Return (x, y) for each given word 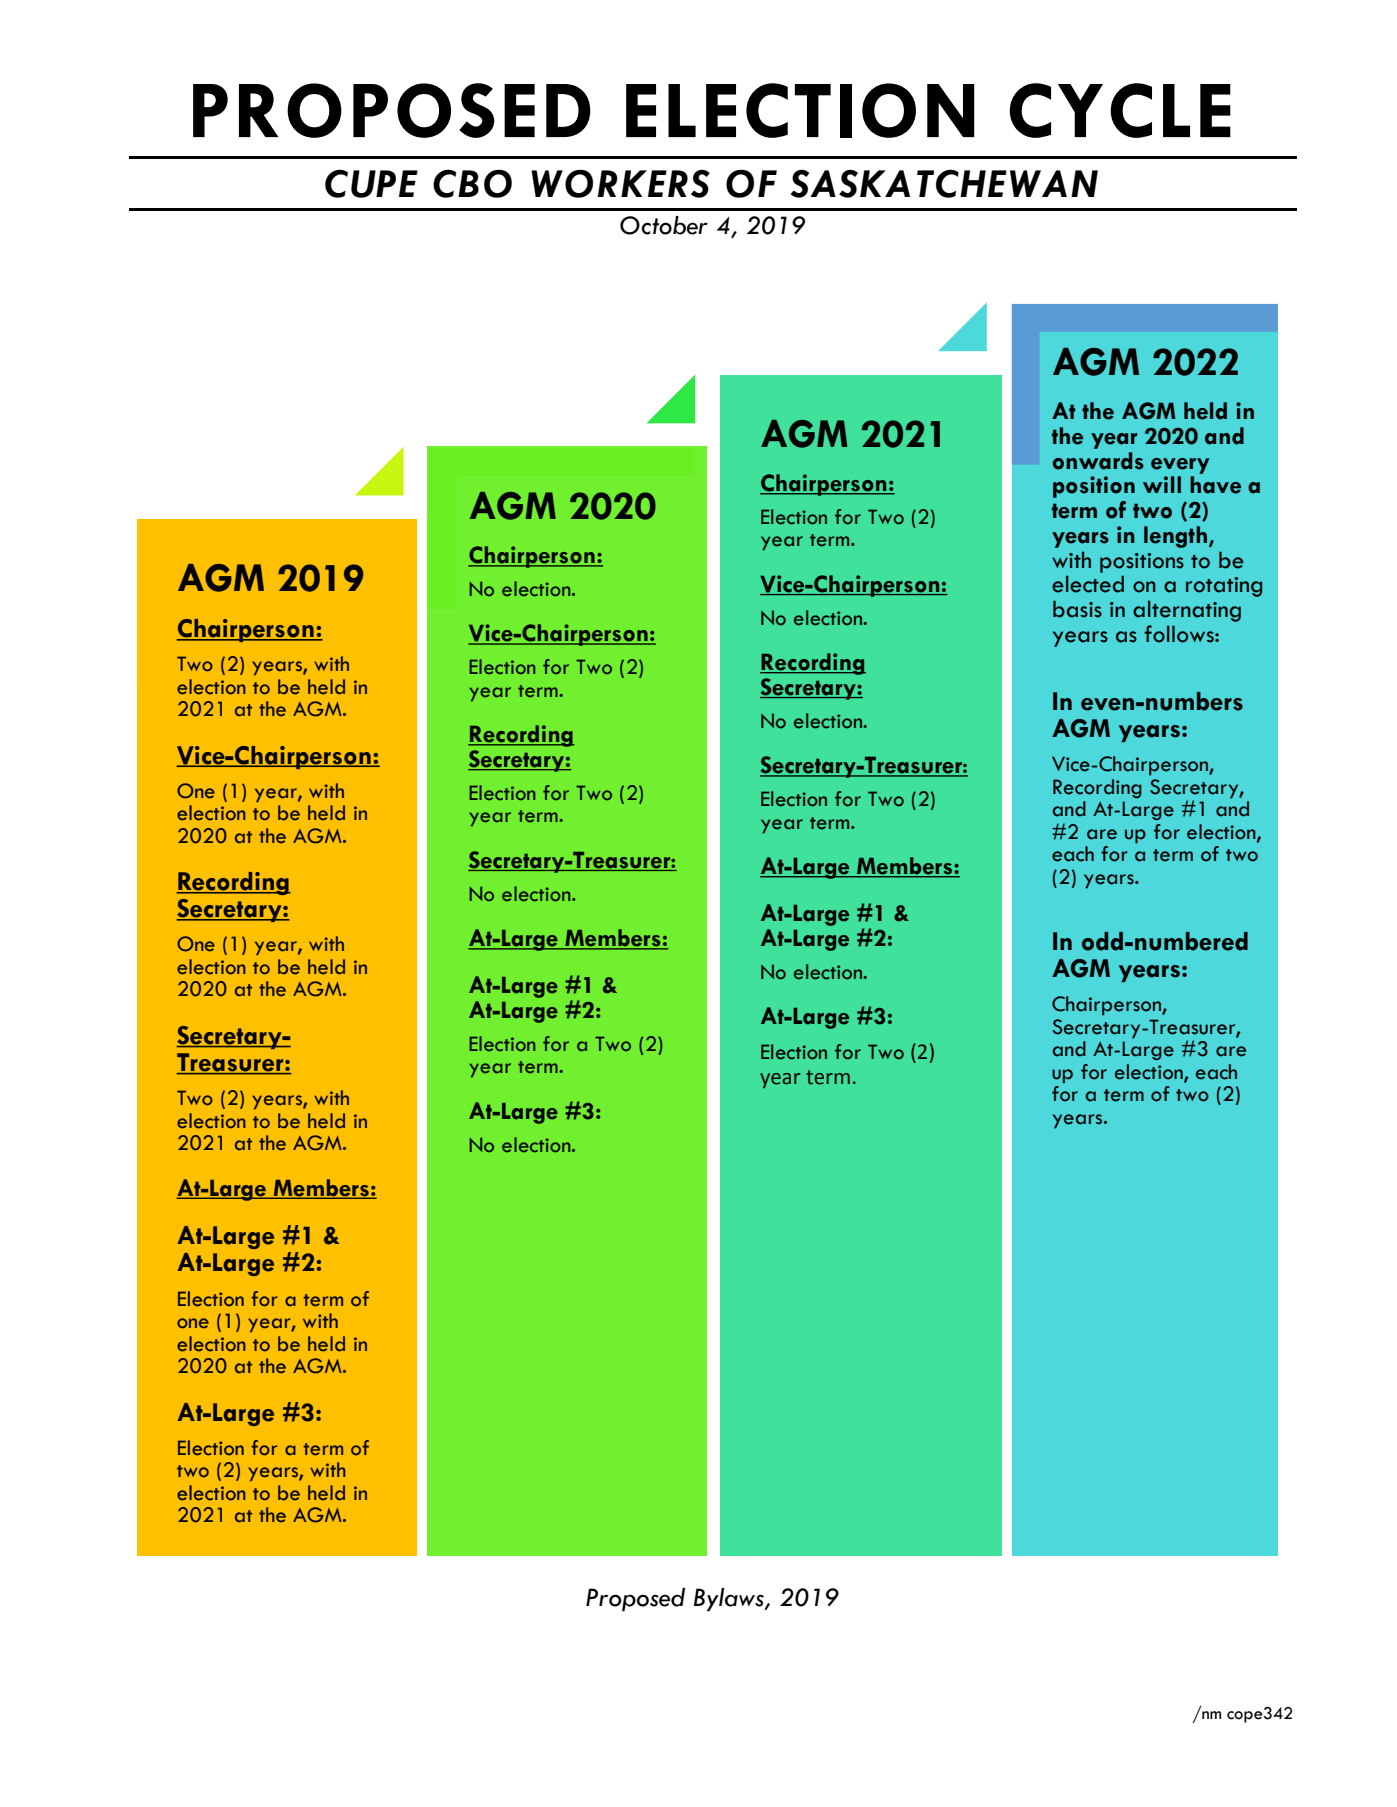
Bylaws (730, 1600)
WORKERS (620, 183)
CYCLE (1120, 110)
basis (1077, 609)
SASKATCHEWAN (944, 183)
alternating (1187, 611)
